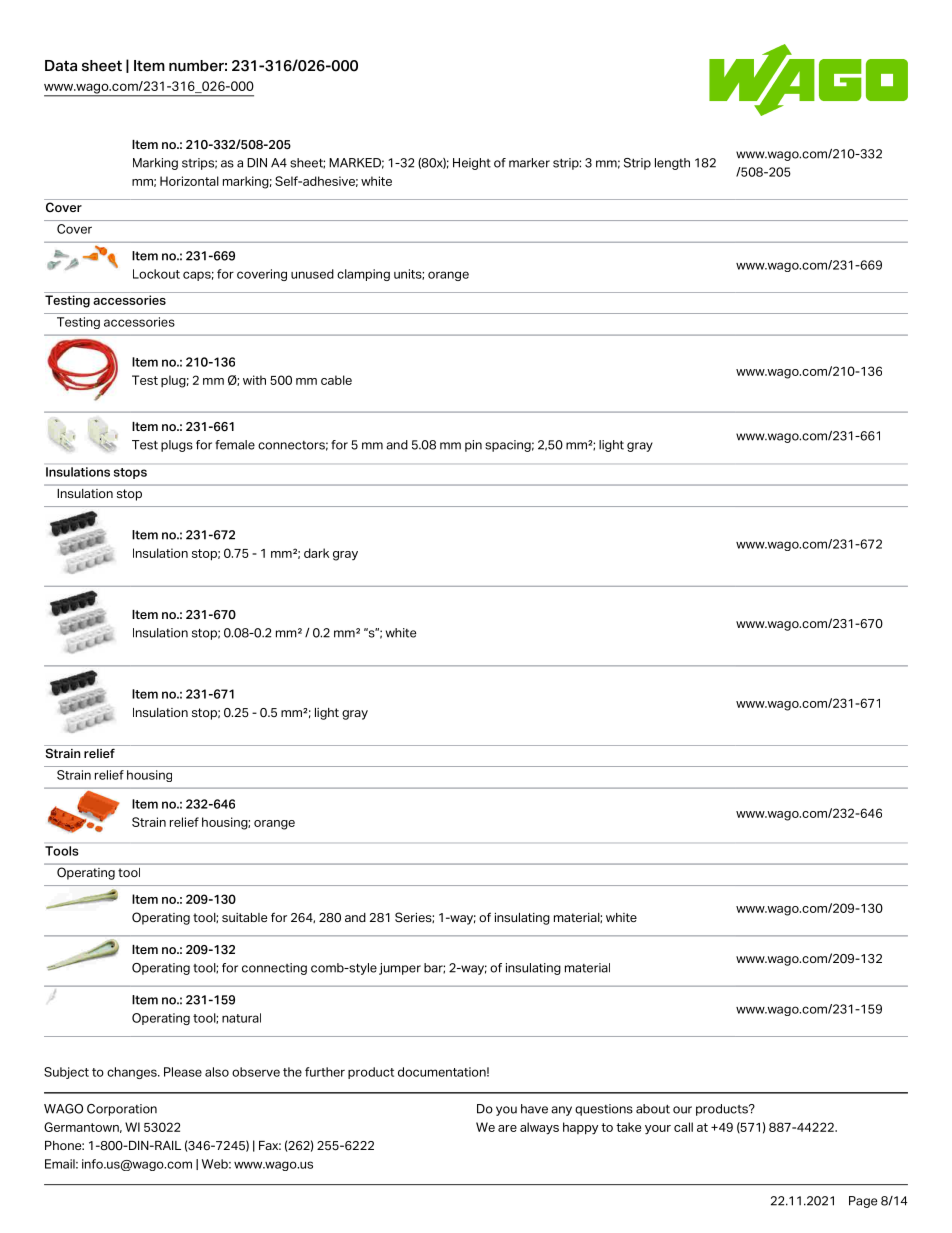 This screenshot has height=1233, width=952. What do you see at coordinates (672, 164) in the screenshot?
I see `length` at bounding box center [672, 164].
